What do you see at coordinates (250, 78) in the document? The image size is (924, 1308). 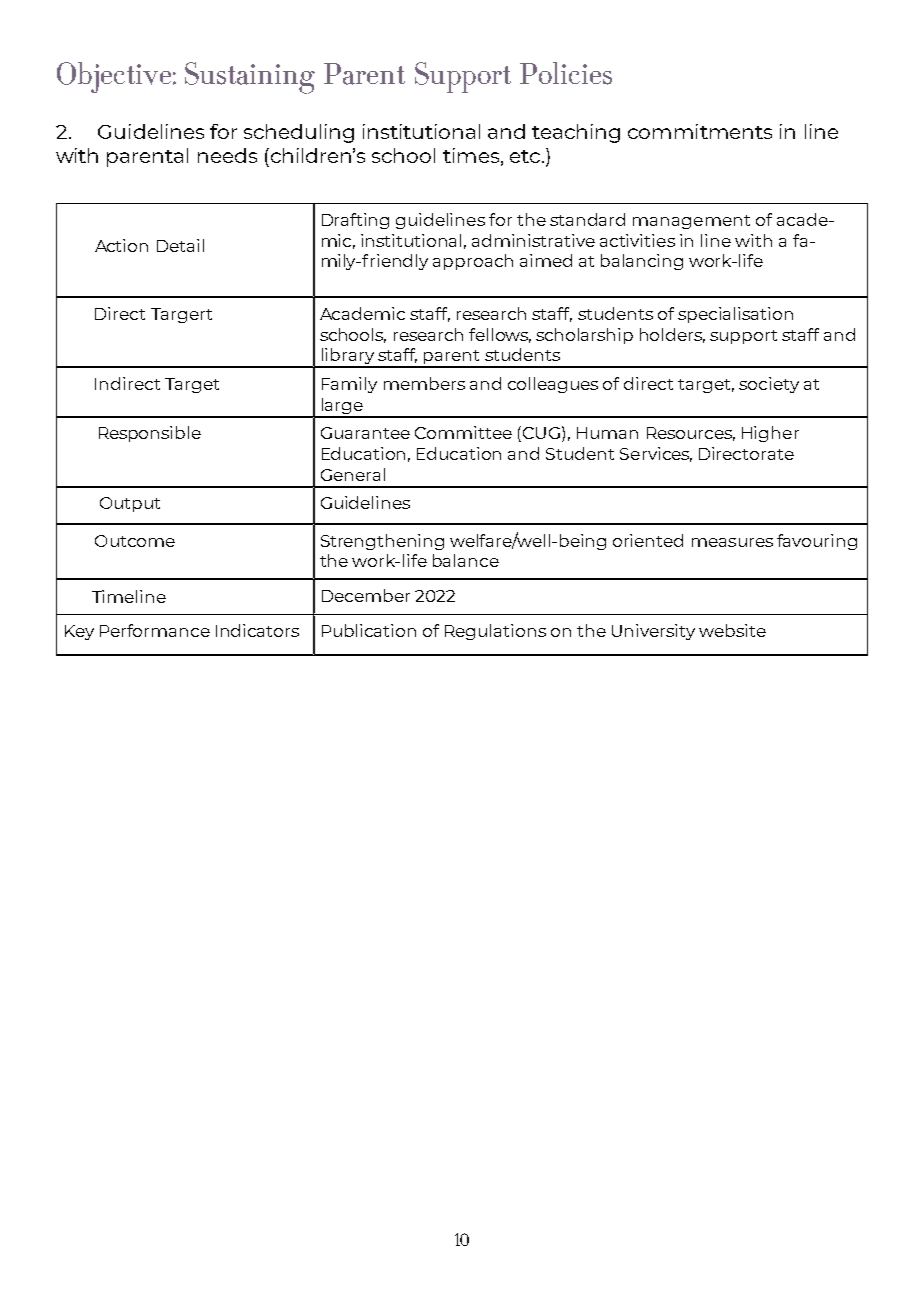 I see `Sustaining` at bounding box center [250, 78].
